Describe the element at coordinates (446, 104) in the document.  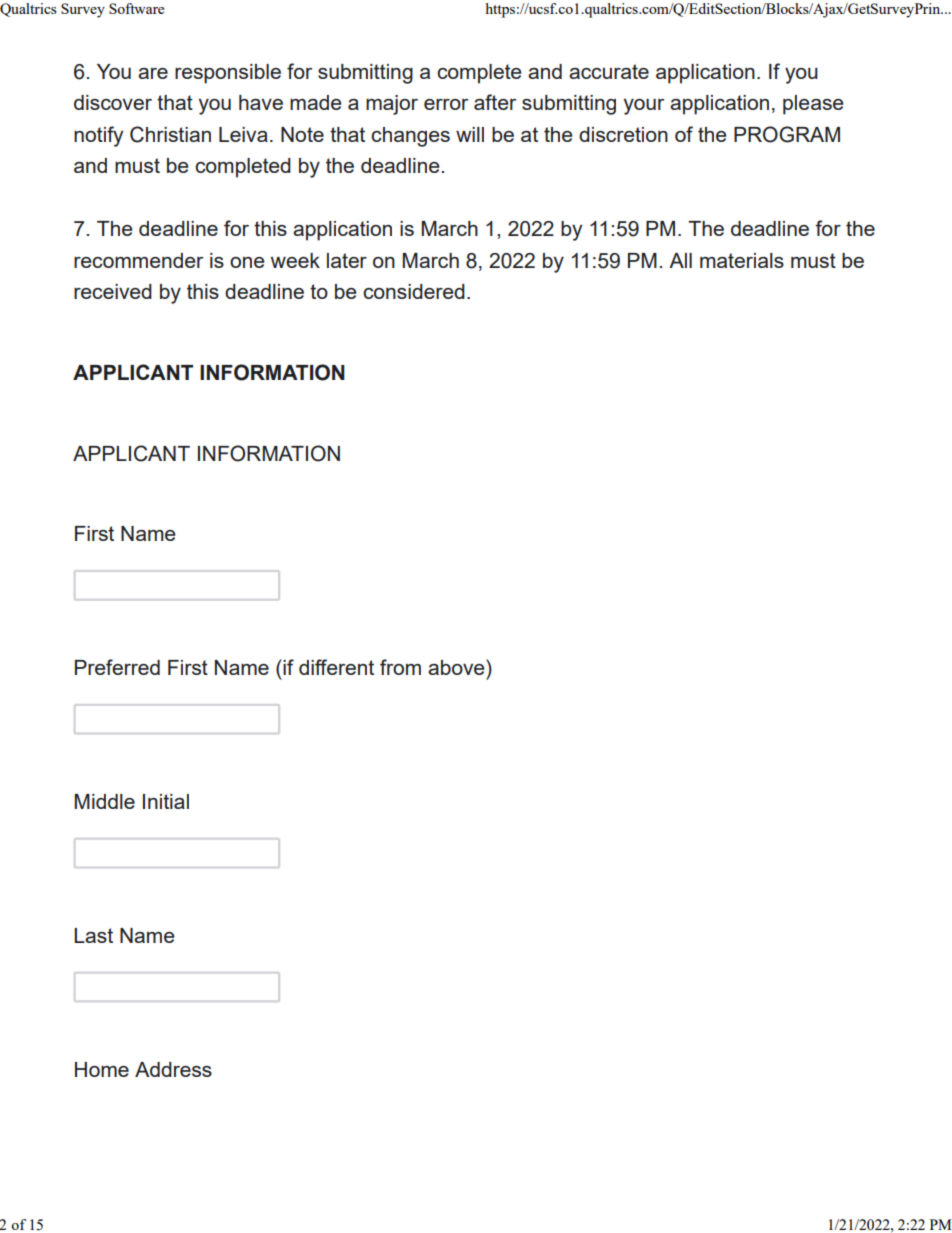
I see `error` at that location.
